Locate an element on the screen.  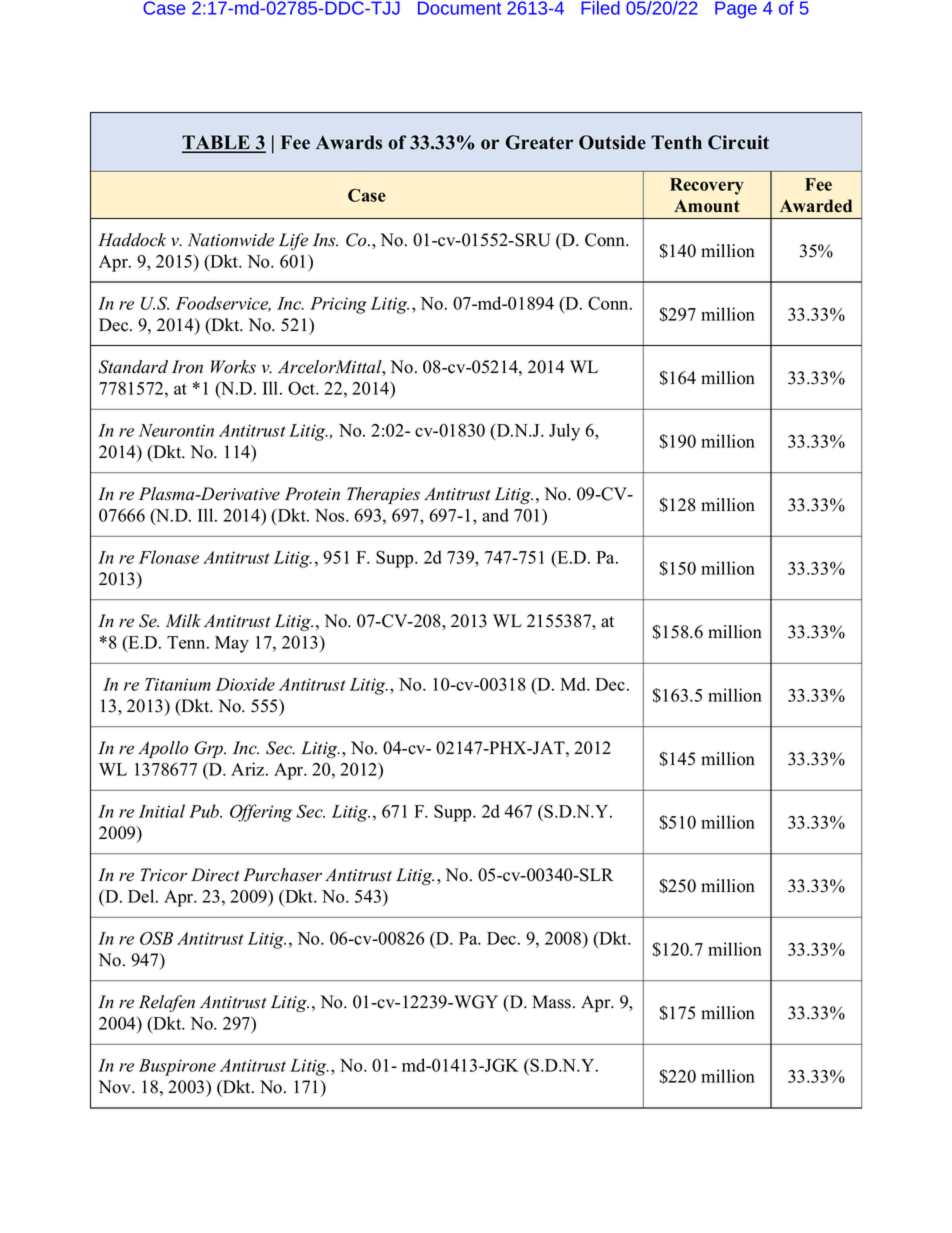
TABLE is located at coordinates (217, 143).
